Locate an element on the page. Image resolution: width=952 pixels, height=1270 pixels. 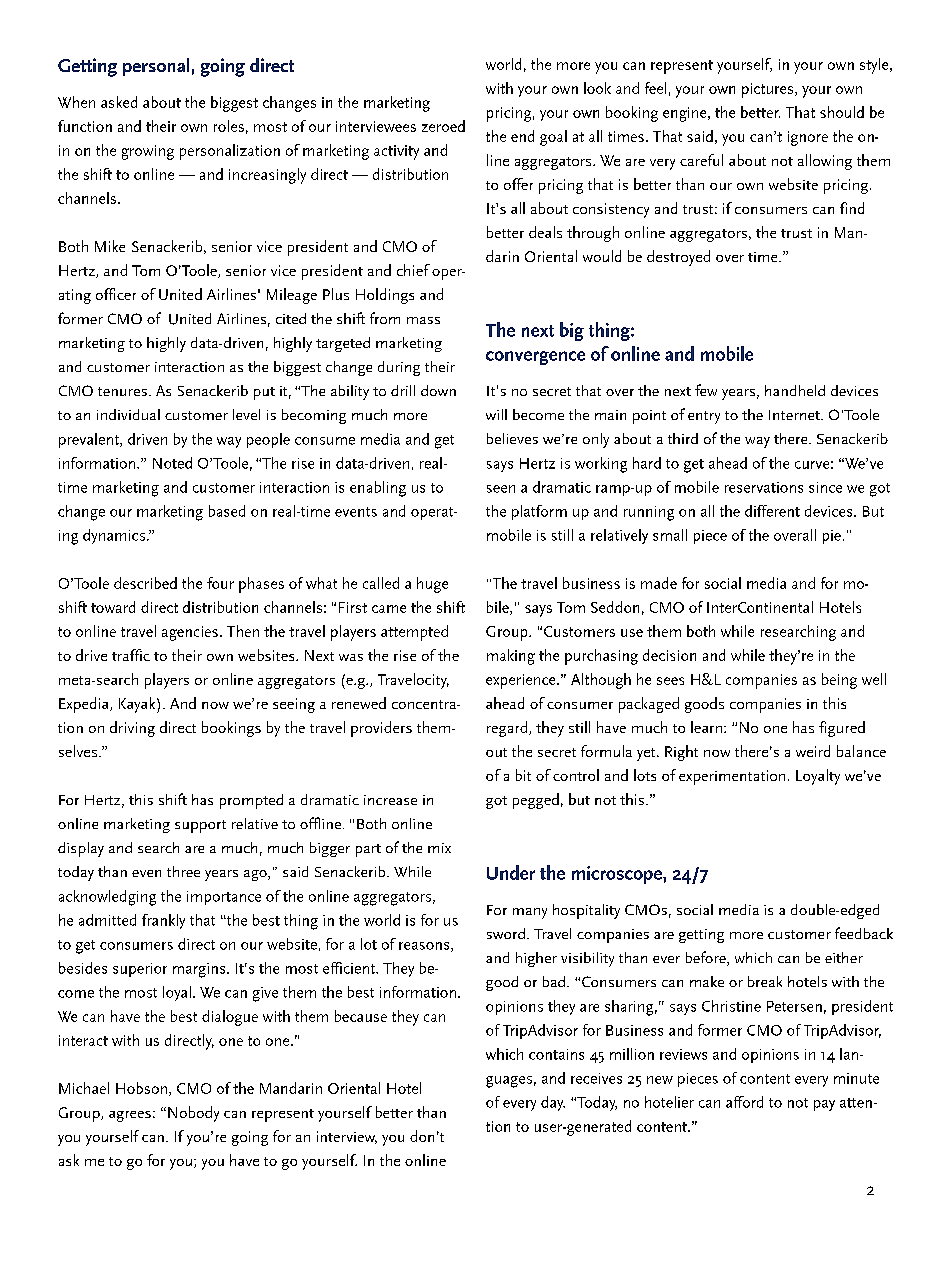
described is located at coordinates (145, 583).
